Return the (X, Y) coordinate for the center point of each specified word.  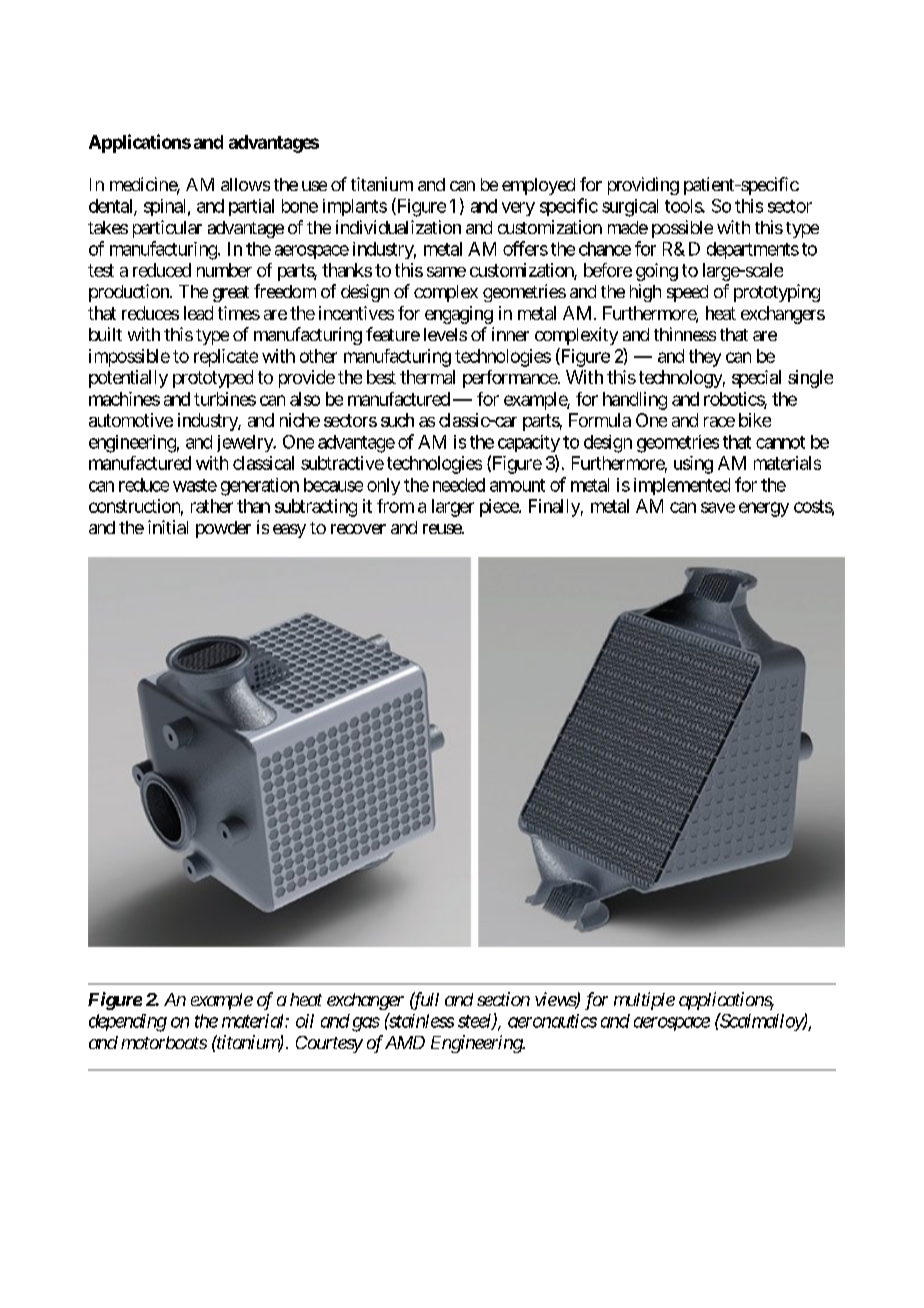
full (424, 1001)
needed (459, 485)
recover (358, 529)
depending (128, 1023)
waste (195, 485)
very (518, 209)
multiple (644, 1001)
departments (753, 250)
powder (223, 529)
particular (167, 229)
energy (764, 509)
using (693, 465)
